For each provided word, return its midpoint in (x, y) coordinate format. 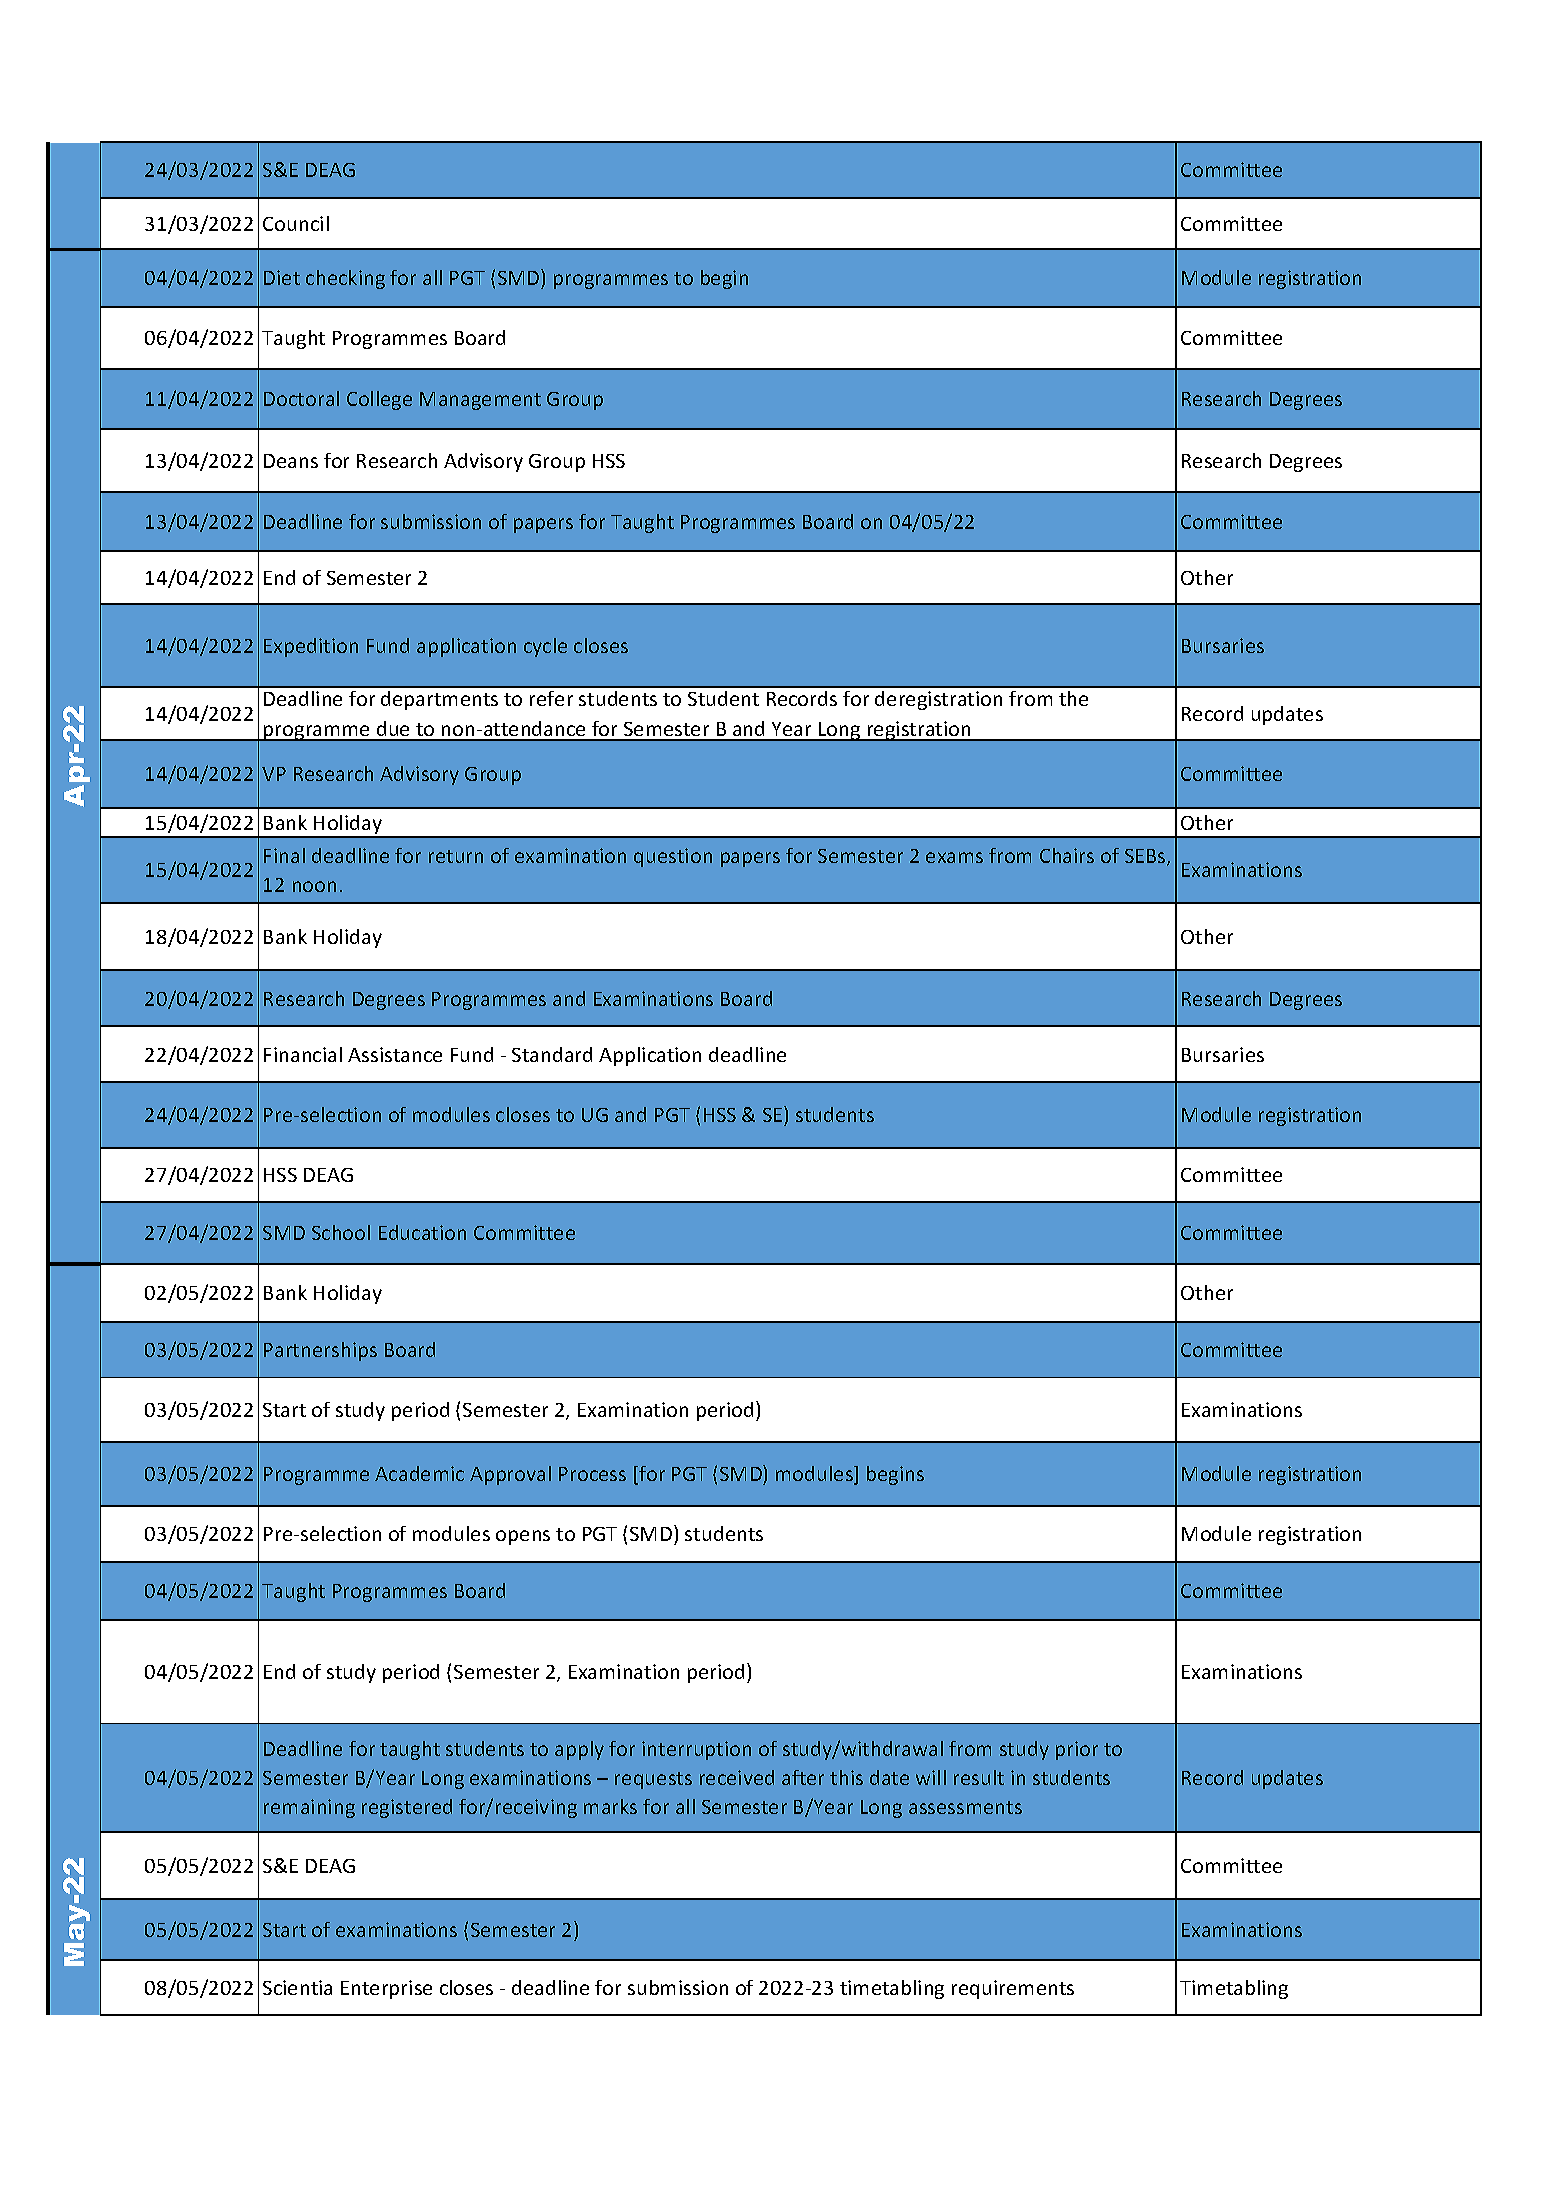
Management (480, 401)
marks (610, 1806)
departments (439, 700)
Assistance (395, 1054)
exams (954, 857)
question (673, 857)
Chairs (1067, 855)
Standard (552, 1054)
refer (551, 698)
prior (1077, 1750)
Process (592, 1474)
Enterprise (386, 1989)
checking (345, 279)
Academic (419, 1473)
